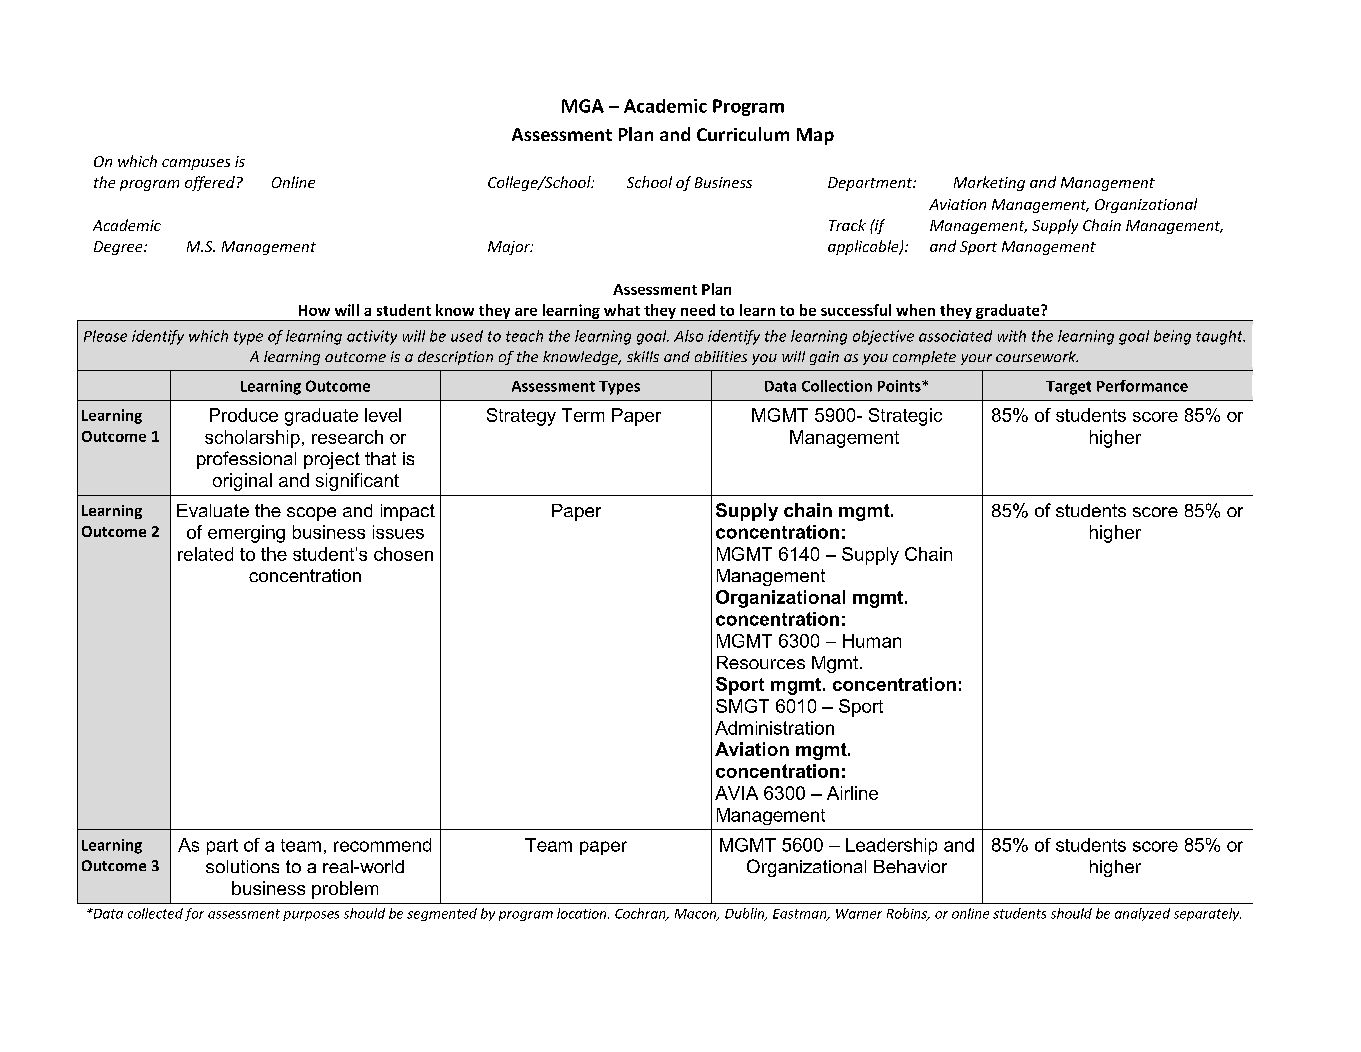 The width and height of the image is (1361, 1052). I want to click on solutions, so click(242, 866).
